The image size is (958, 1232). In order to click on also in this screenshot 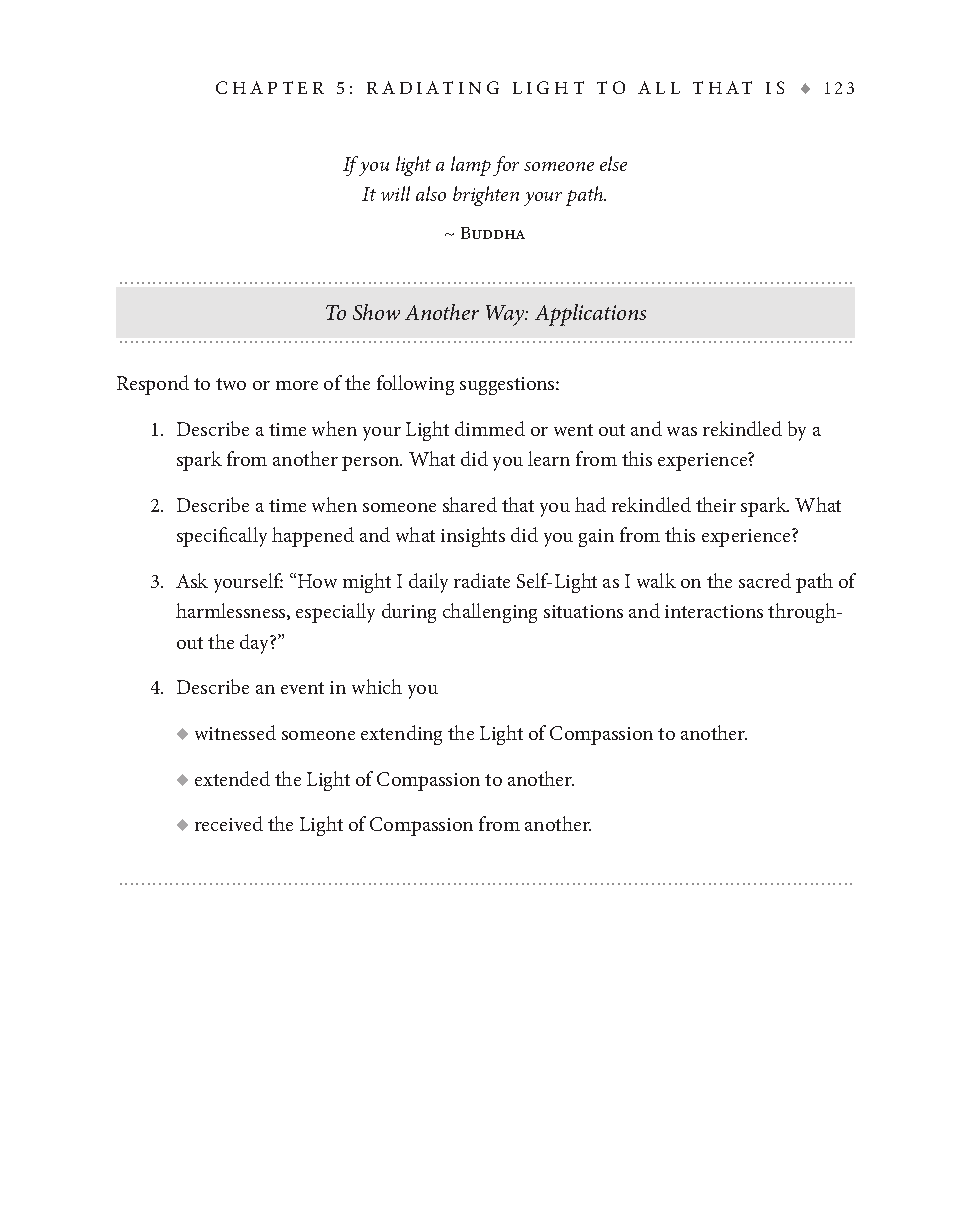, I will do `click(431, 193)`.
